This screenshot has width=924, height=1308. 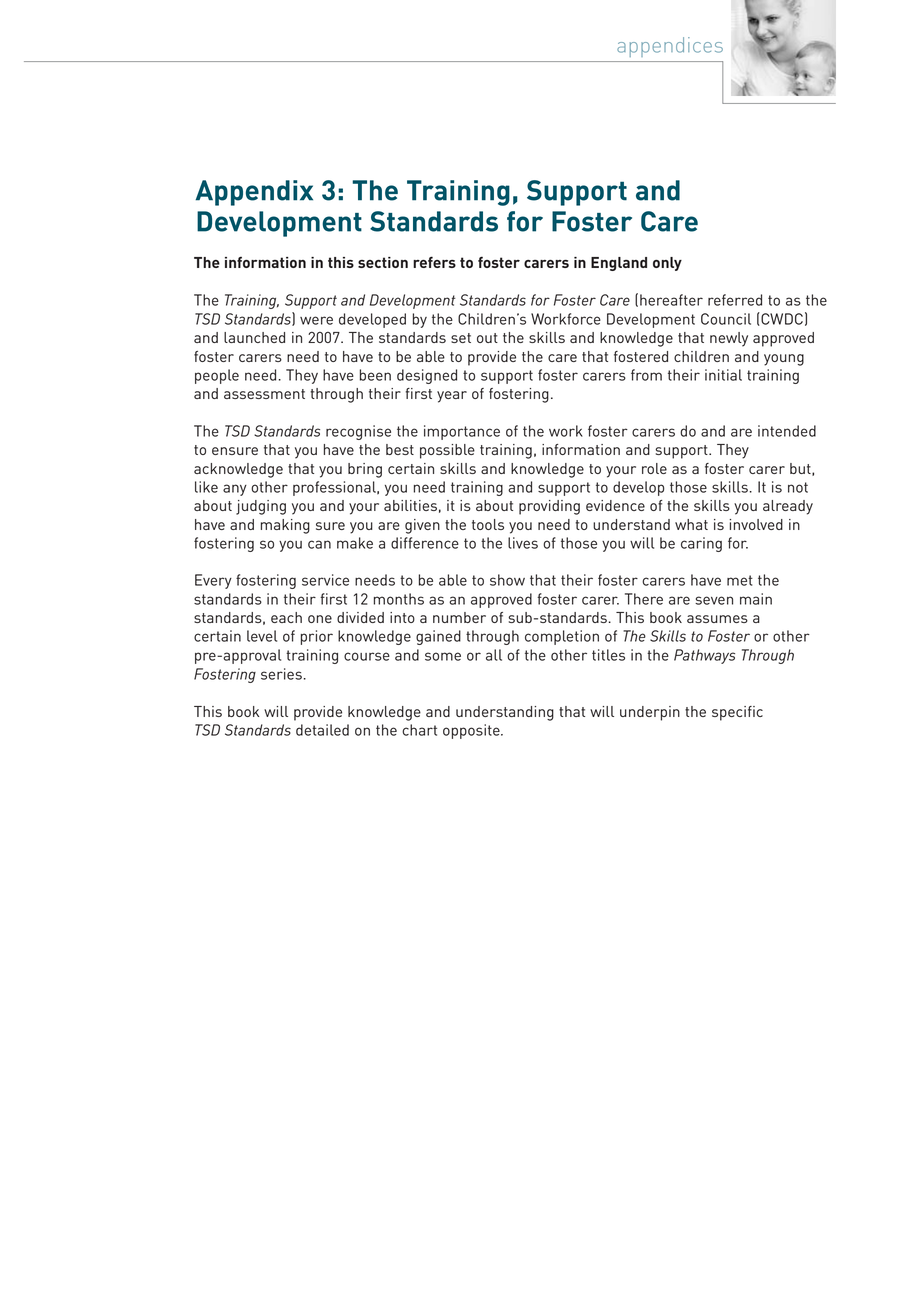 I want to click on year, so click(x=452, y=397).
